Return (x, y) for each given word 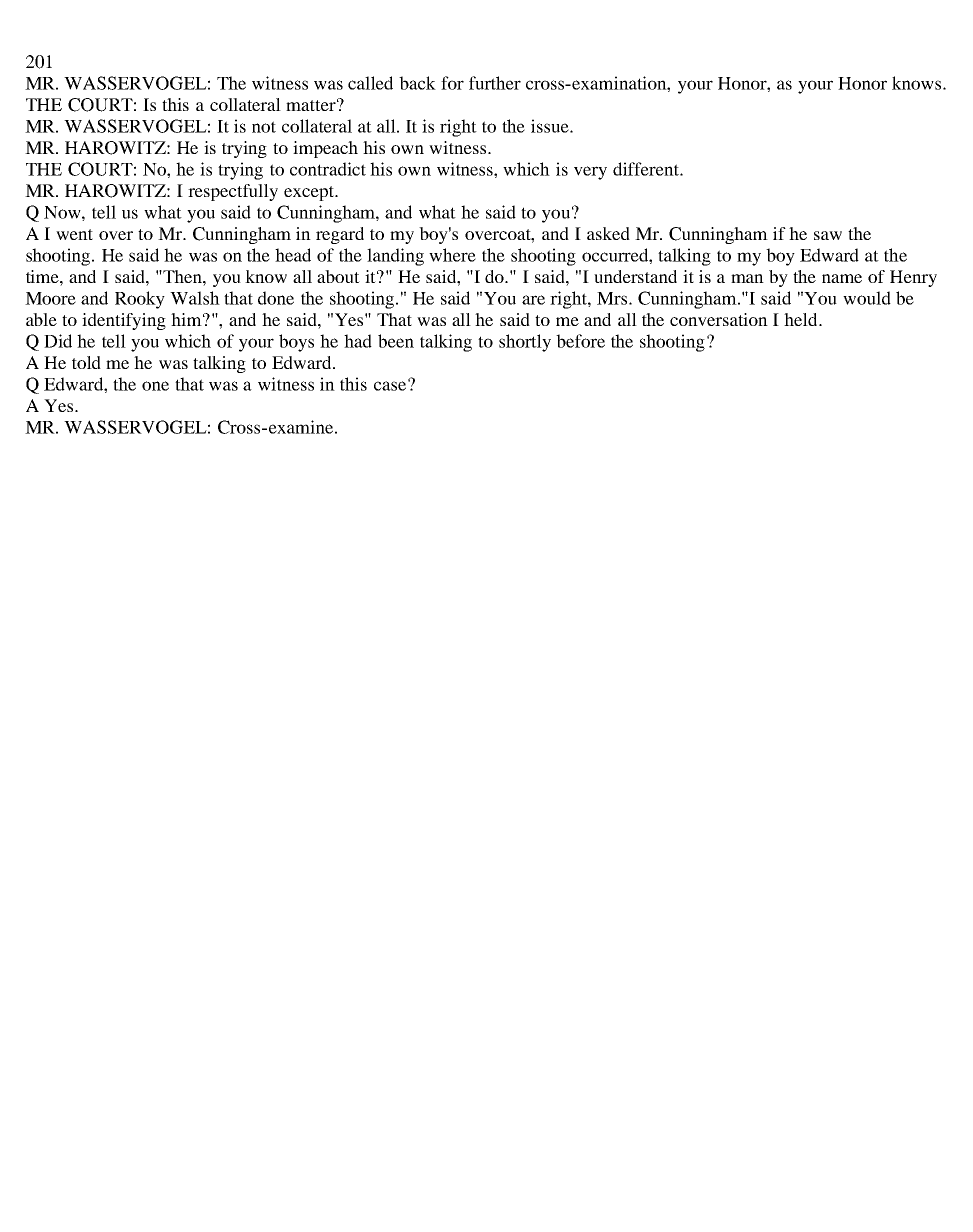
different (647, 169)
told (86, 362)
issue (551, 126)
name (842, 278)
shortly (525, 343)
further (495, 83)
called (370, 83)
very (590, 173)
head (293, 255)
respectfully (233, 192)
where (452, 255)
